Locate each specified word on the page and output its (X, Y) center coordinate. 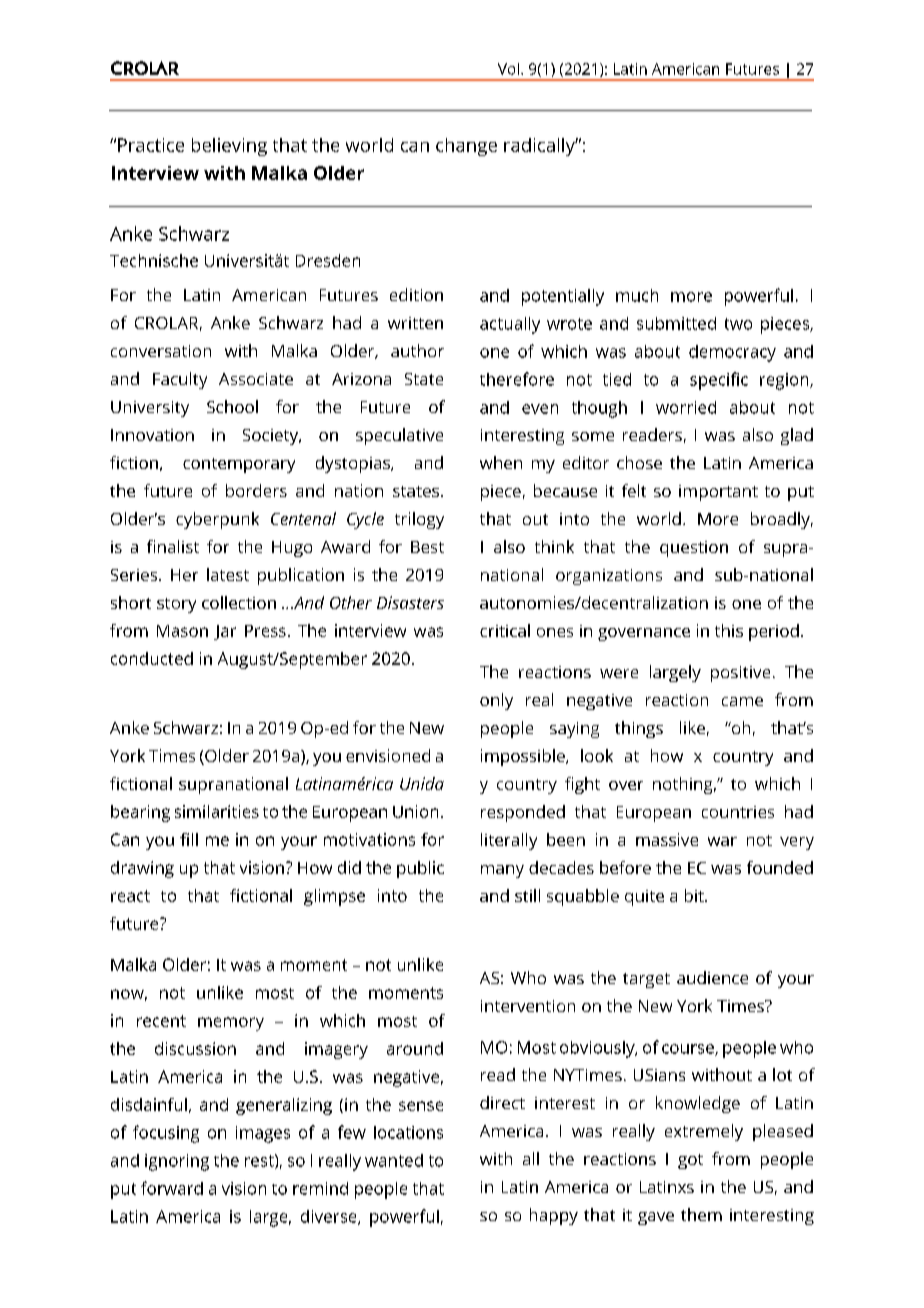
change (466, 147)
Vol (508, 69)
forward (172, 1188)
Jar (225, 632)
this (729, 630)
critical (505, 630)
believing (229, 147)
